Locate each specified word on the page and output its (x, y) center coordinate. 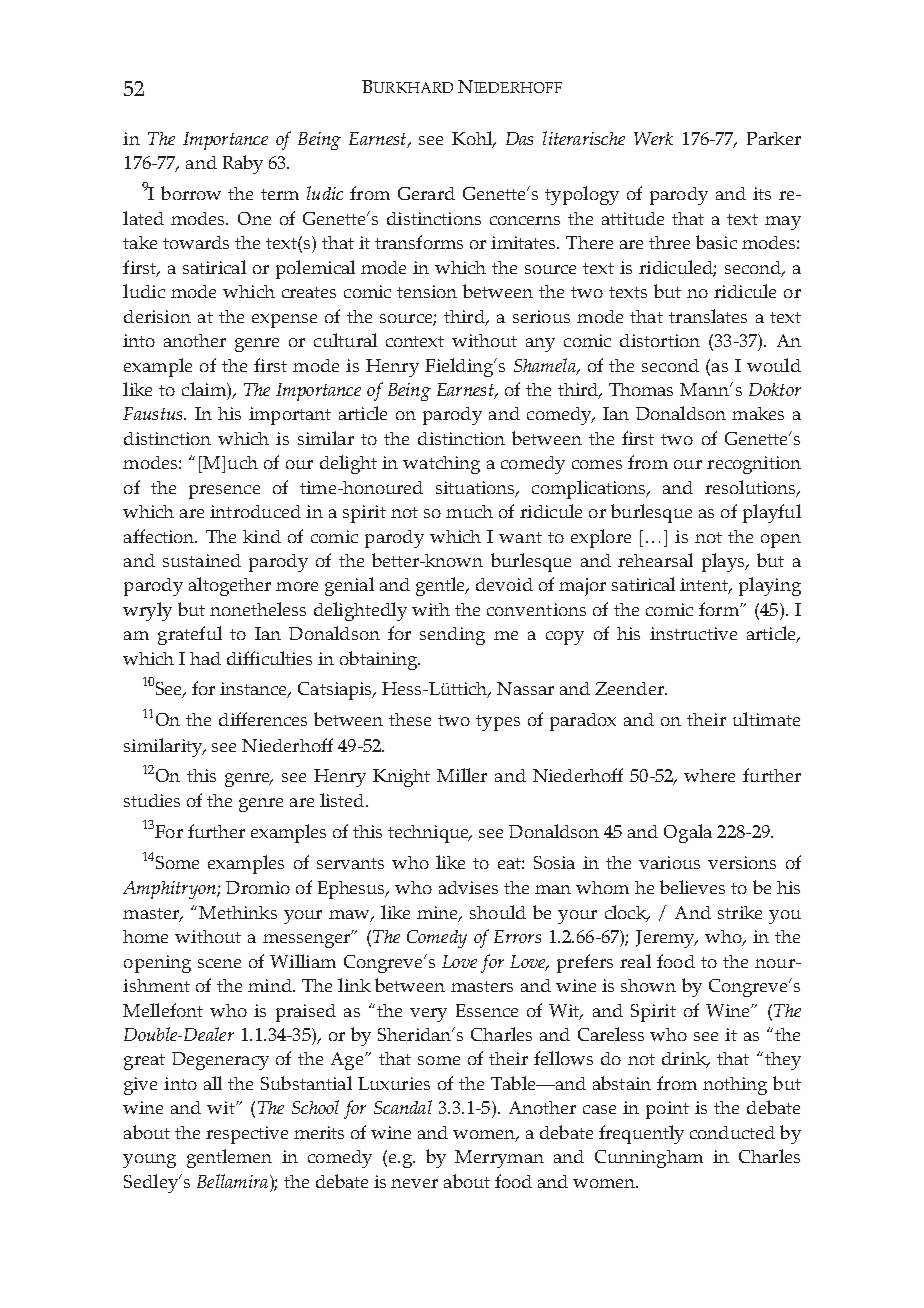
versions (742, 862)
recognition (754, 465)
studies (152, 800)
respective (247, 1135)
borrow (191, 193)
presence (224, 492)
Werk (653, 138)
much (469, 511)
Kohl (473, 139)
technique (429, 834)
